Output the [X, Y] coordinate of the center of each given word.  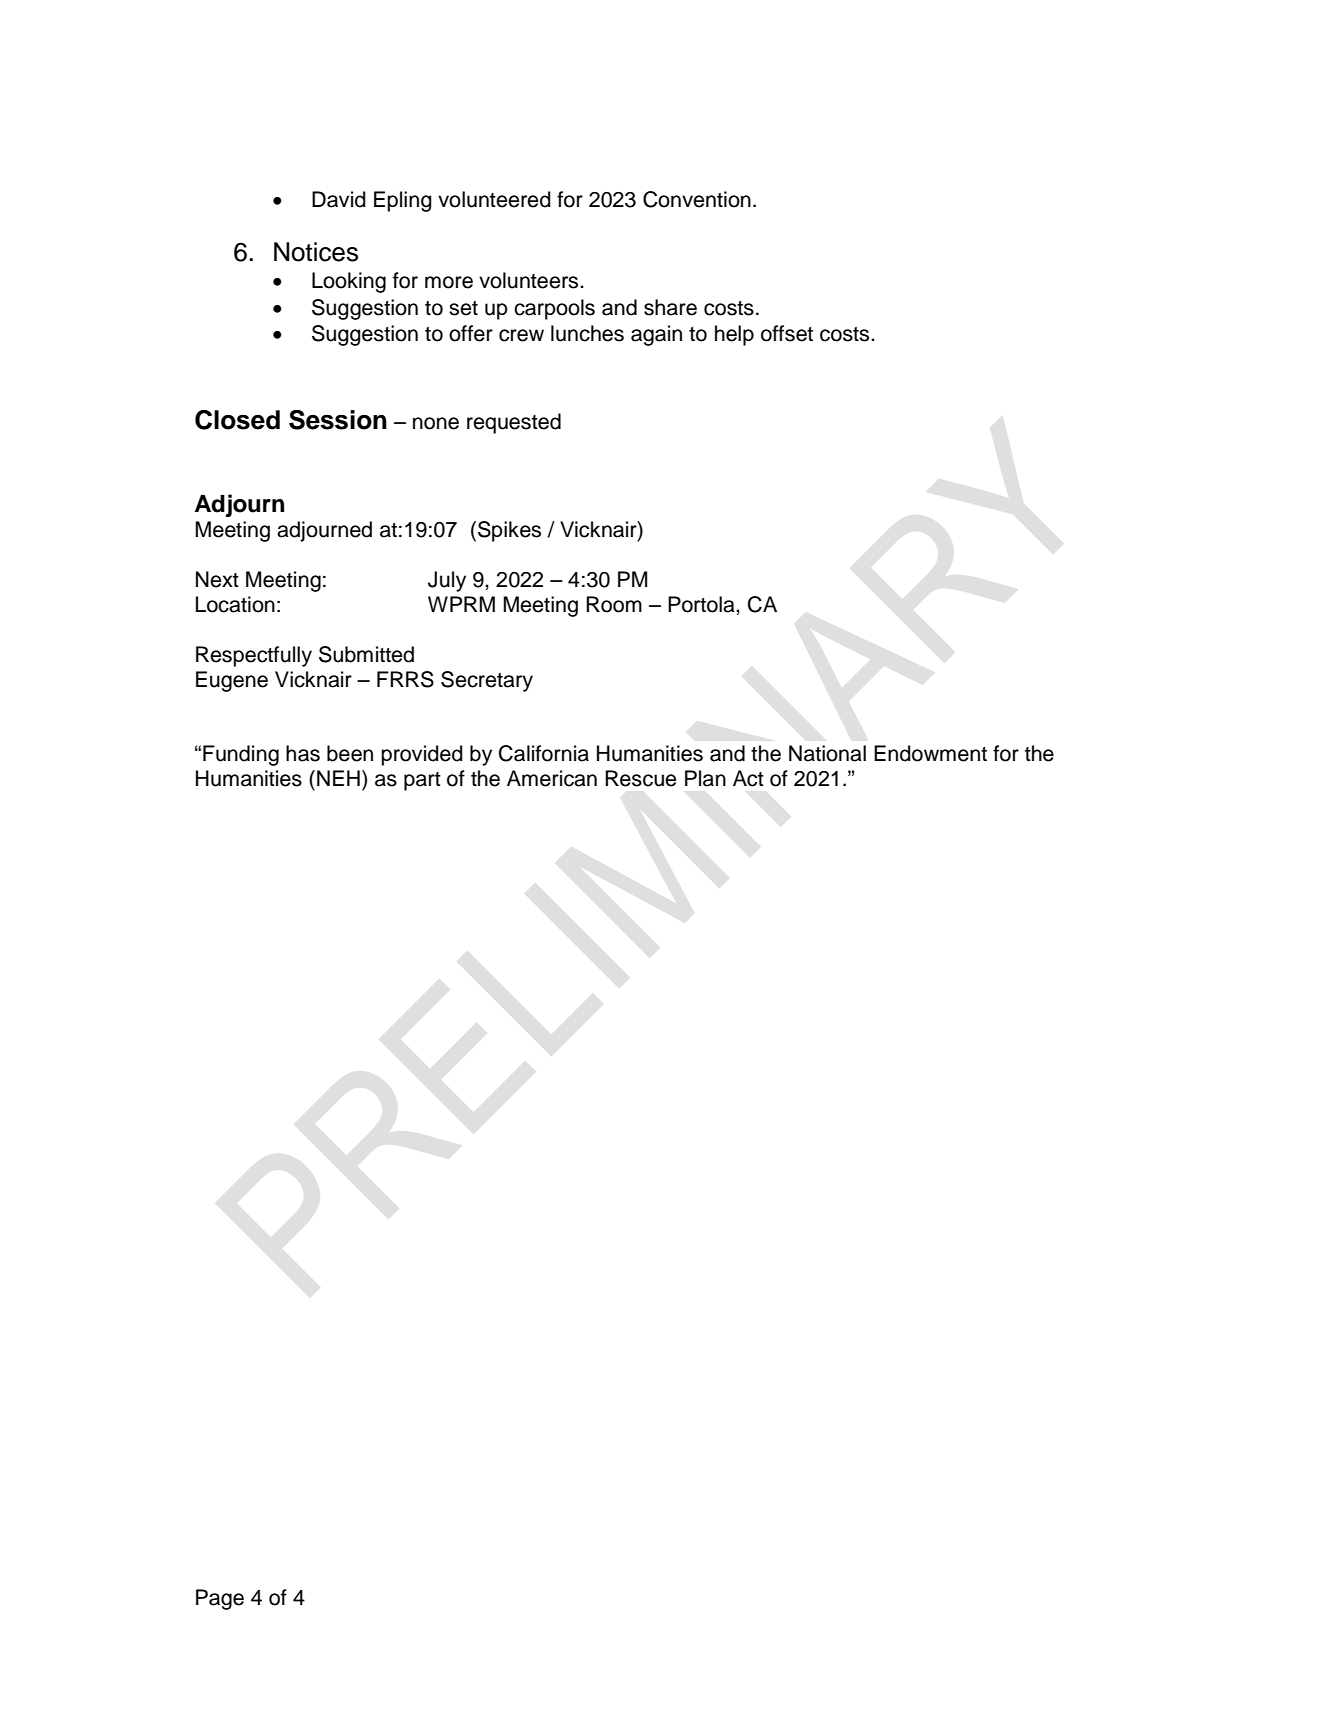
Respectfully [254, 656]
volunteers [530, 280]
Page [220, 1599]
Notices [316, 252]
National [827, 753]
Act [748, 778]
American [552, 778]
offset [787, 333]
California [544, 753]
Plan [705, 778]
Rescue [640, 778]
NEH [338, 778]
